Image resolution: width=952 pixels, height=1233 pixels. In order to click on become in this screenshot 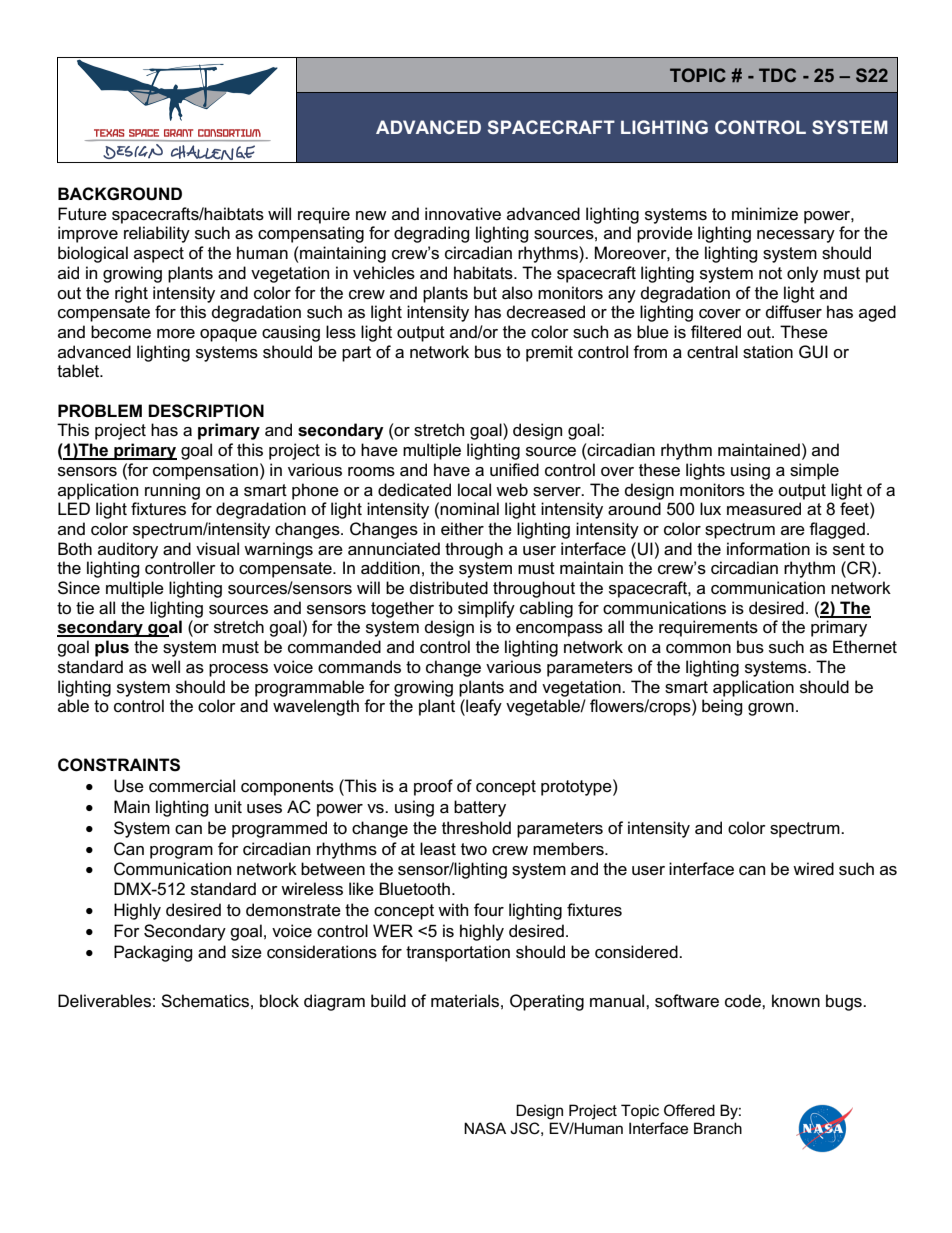, I will do `click(121, 332)`.
